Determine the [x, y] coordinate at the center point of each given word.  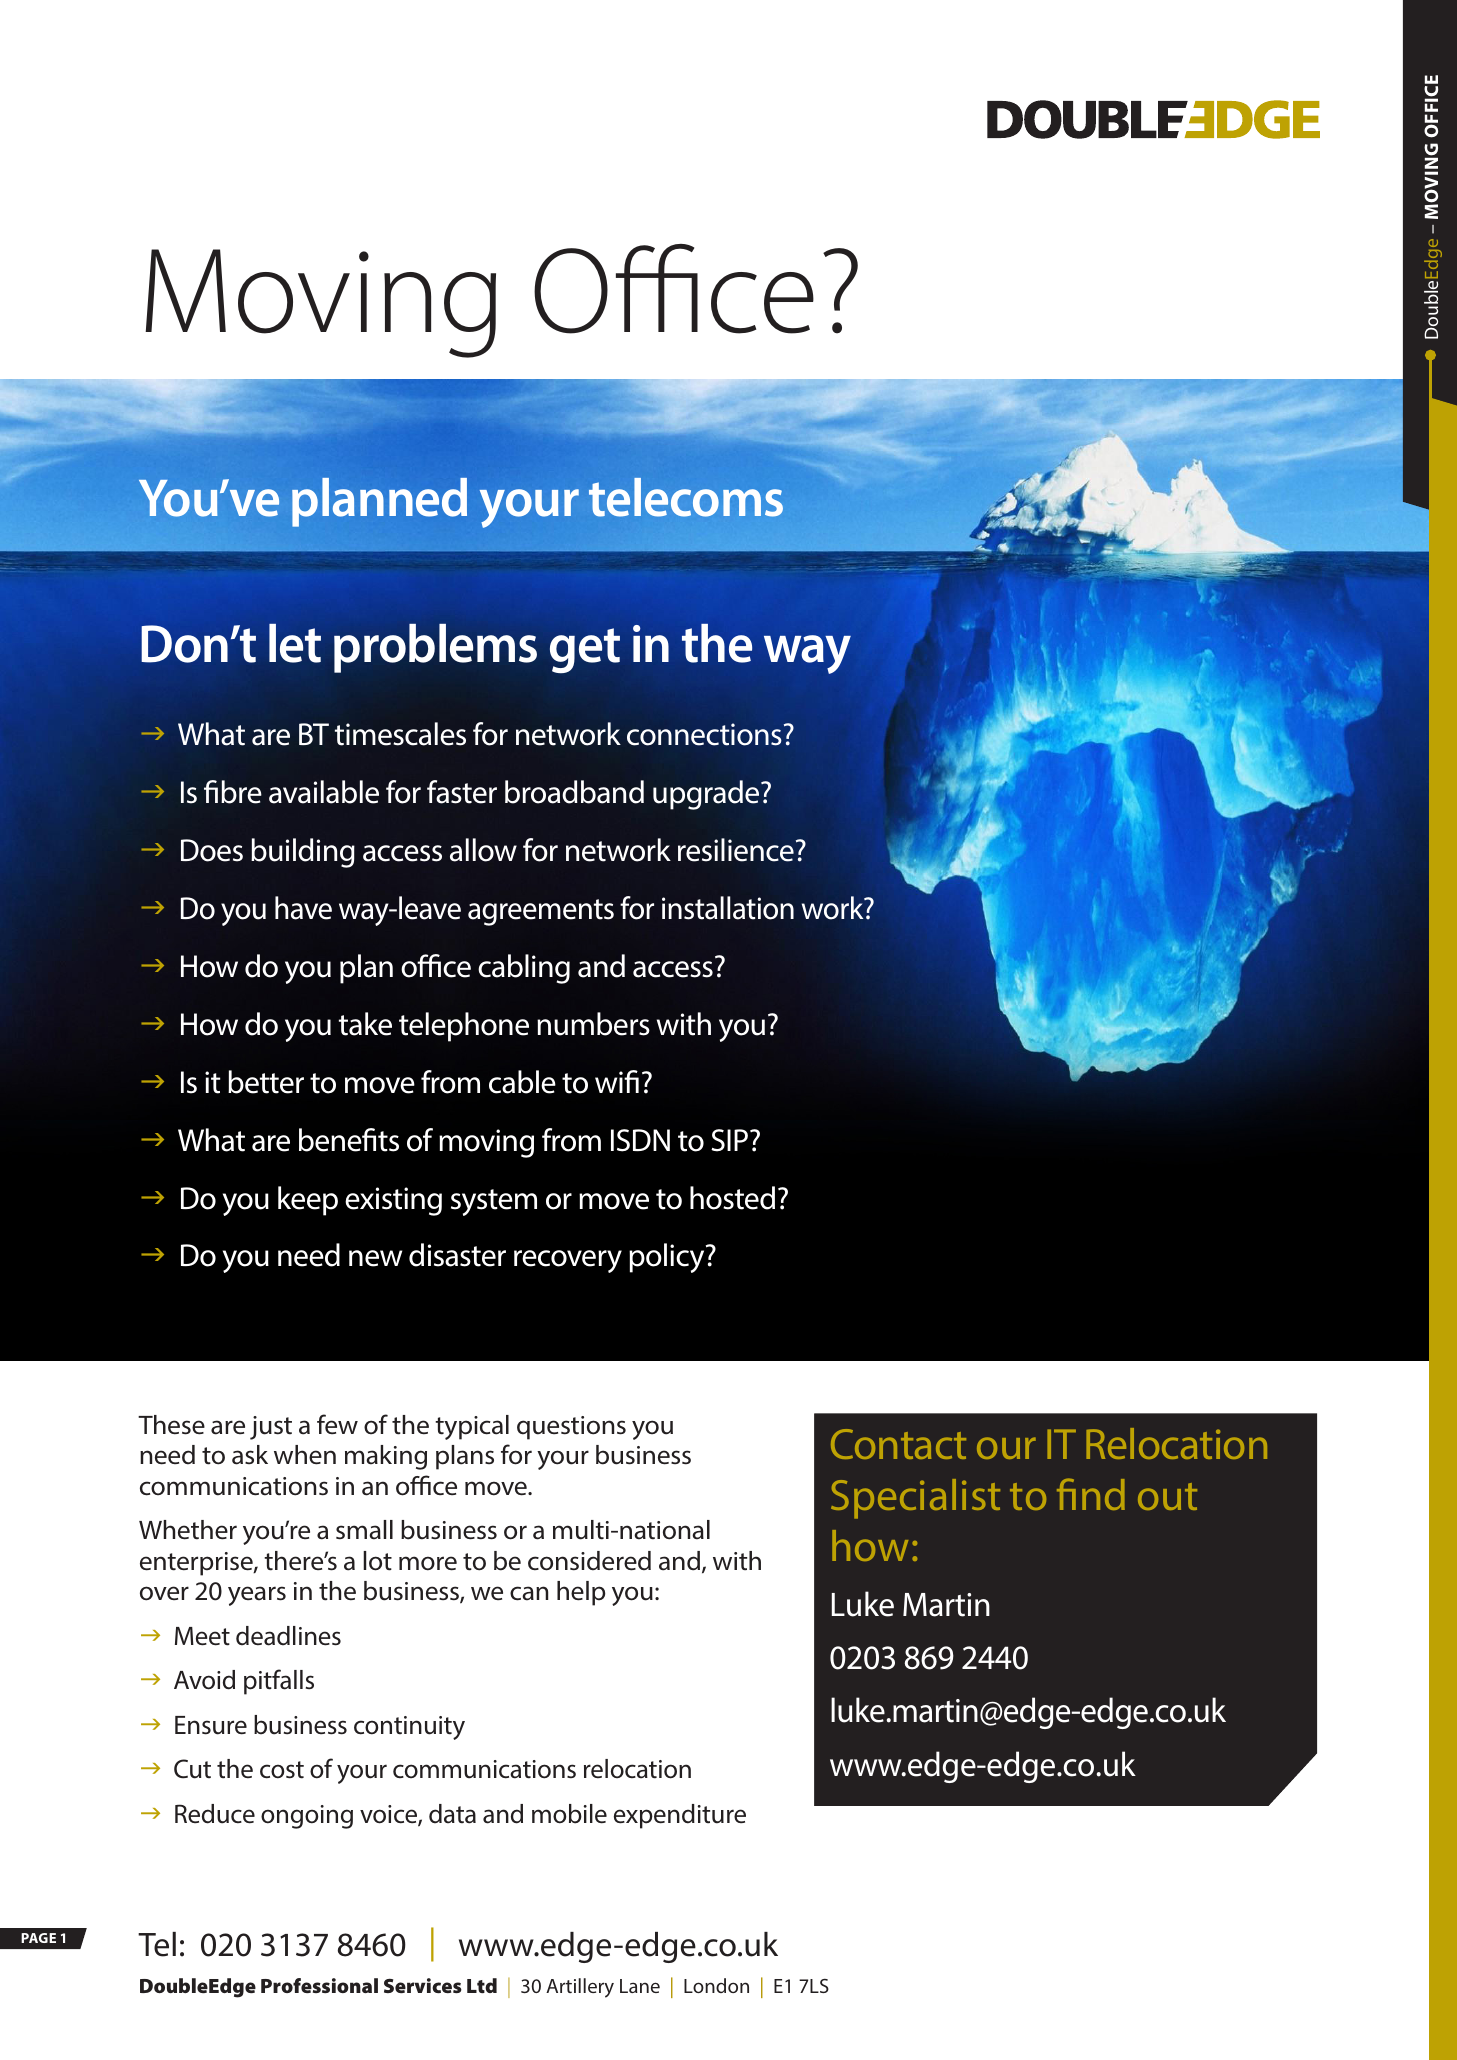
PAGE [38, 1938]
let [295, 643]
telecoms [686, 497]
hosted [732, 1198]
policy [668, 1258]
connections [705, 734]
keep [308, 1201]
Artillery [580, 1988]
